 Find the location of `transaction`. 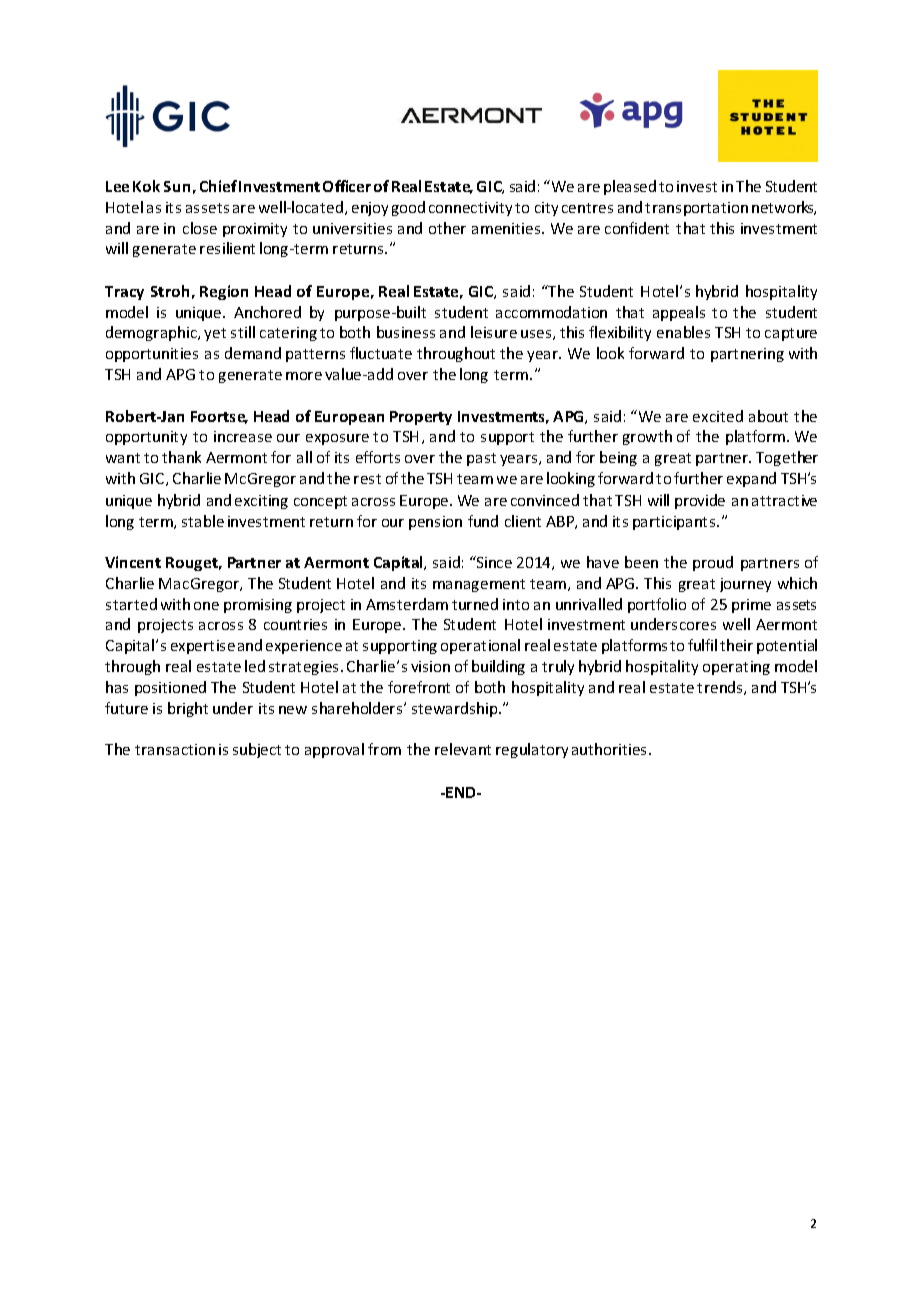

transaction is located at coordinates (175, 749).
